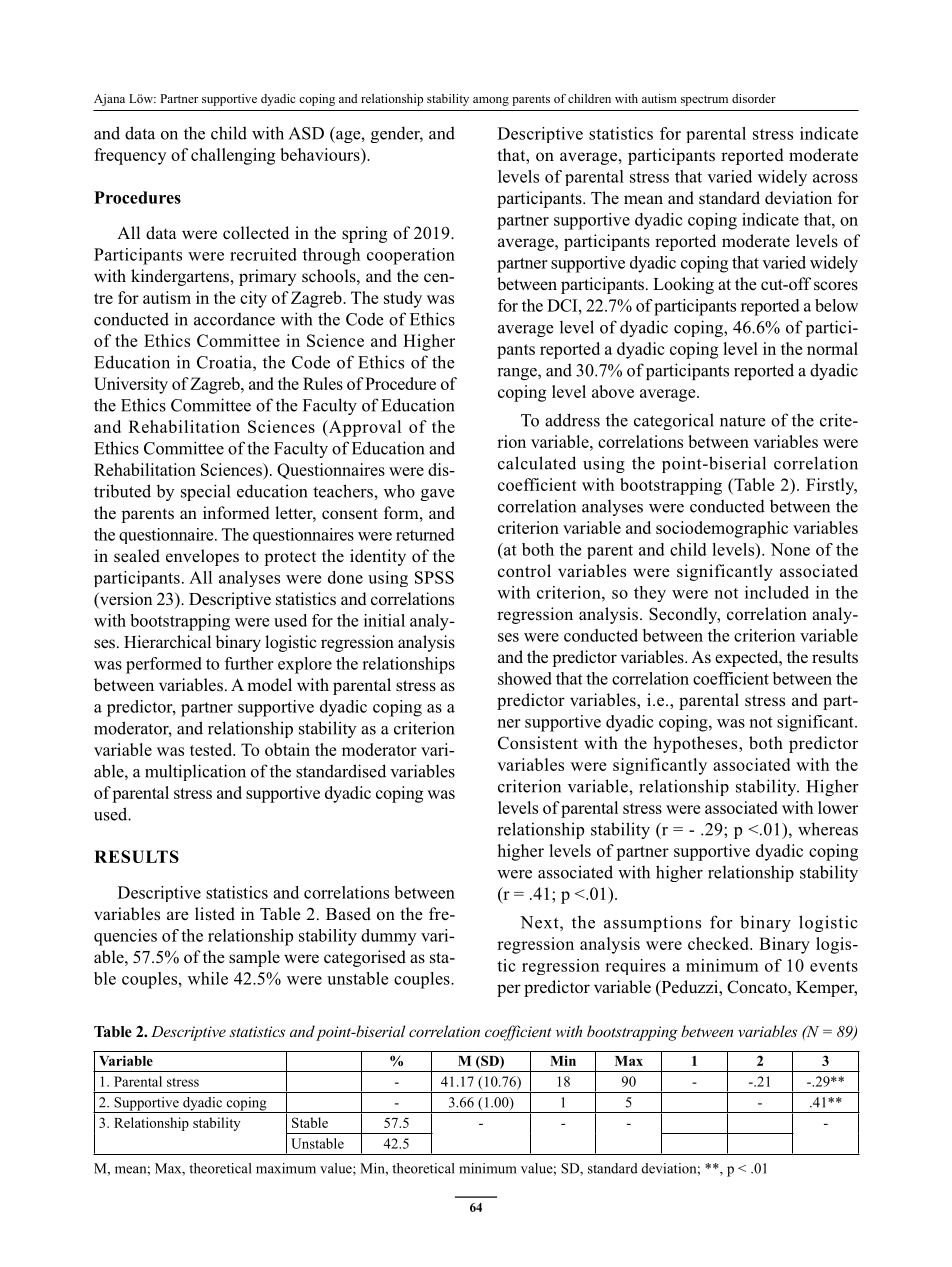  Describe the element at coordinates (233, 156) in the document. I see `challenging` at that location.
